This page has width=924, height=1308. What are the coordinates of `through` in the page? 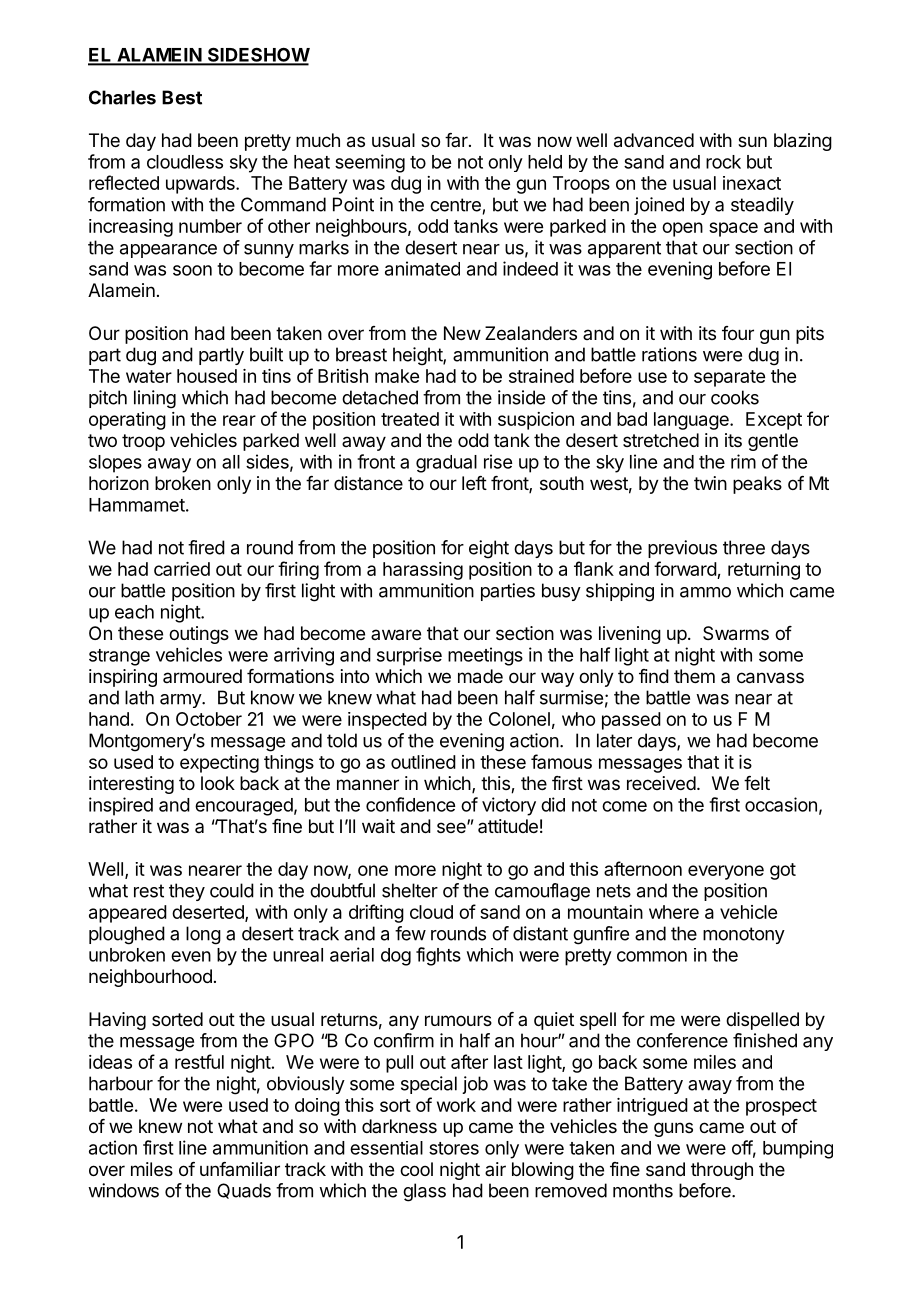 It's located at (722, 1171).
